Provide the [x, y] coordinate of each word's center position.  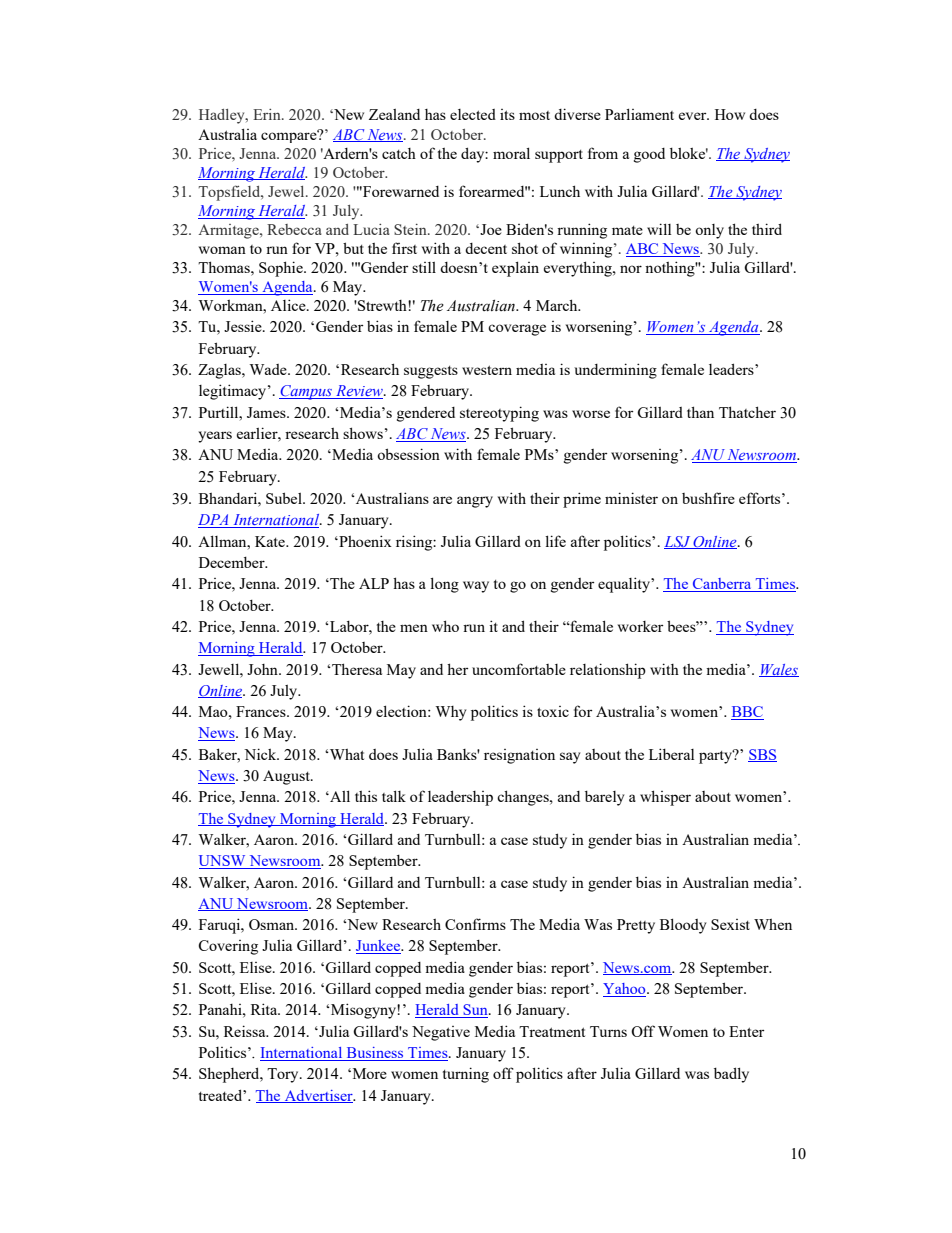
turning [466, 1075]
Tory [284, 1075]
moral [511, 153]
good [649, 155]
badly [731, 1075]
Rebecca [294, 229]
